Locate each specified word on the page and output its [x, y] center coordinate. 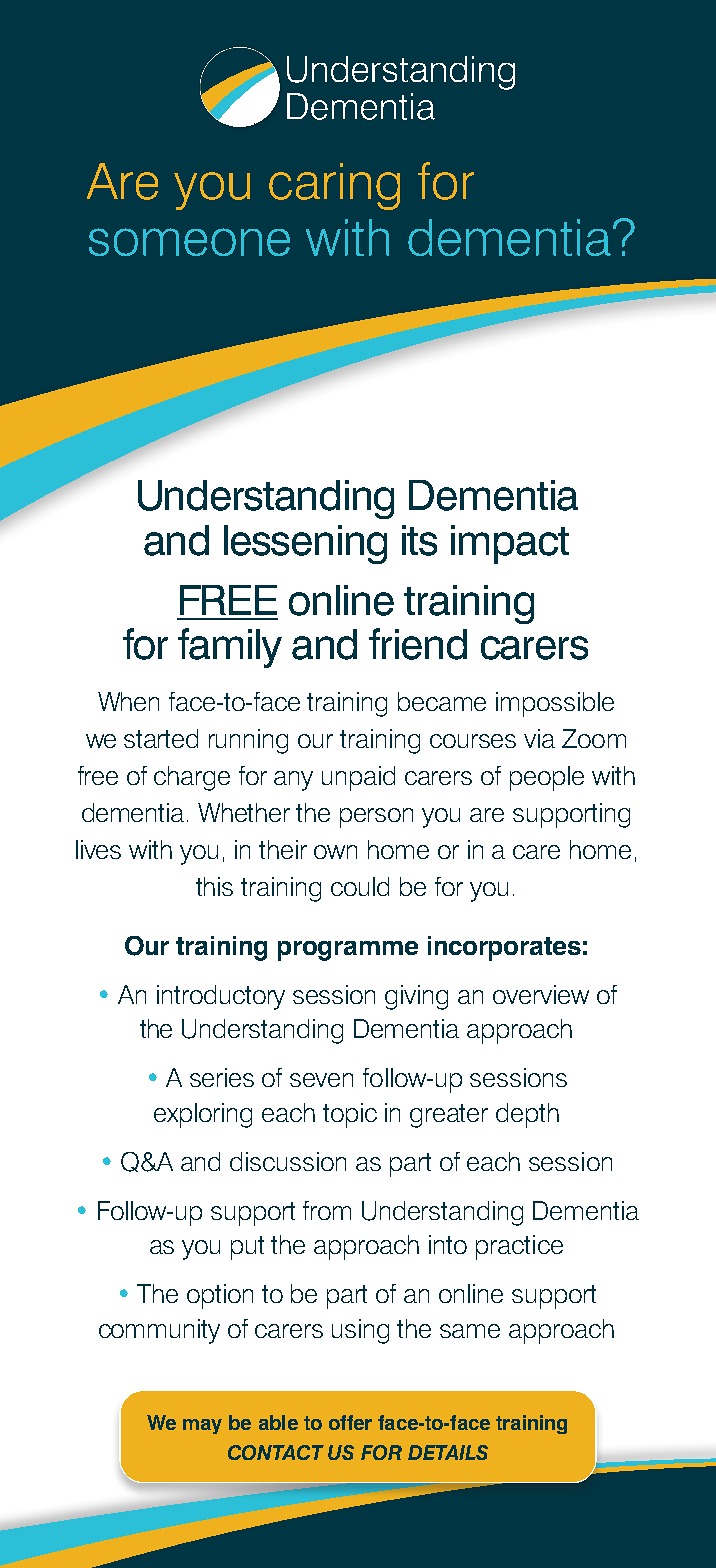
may [202, 1426]
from [327, 1210]
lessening [305, 544]
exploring [203, 1115]
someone [189, 242]
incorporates [504, 948]
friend [418, 644]
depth [527, 1115]
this [214, 886]
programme [348, 951]
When [128, 701]
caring [334, 186]
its [419, 540]
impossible [555, 704]
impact [510, 544]
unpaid [358, 778]
